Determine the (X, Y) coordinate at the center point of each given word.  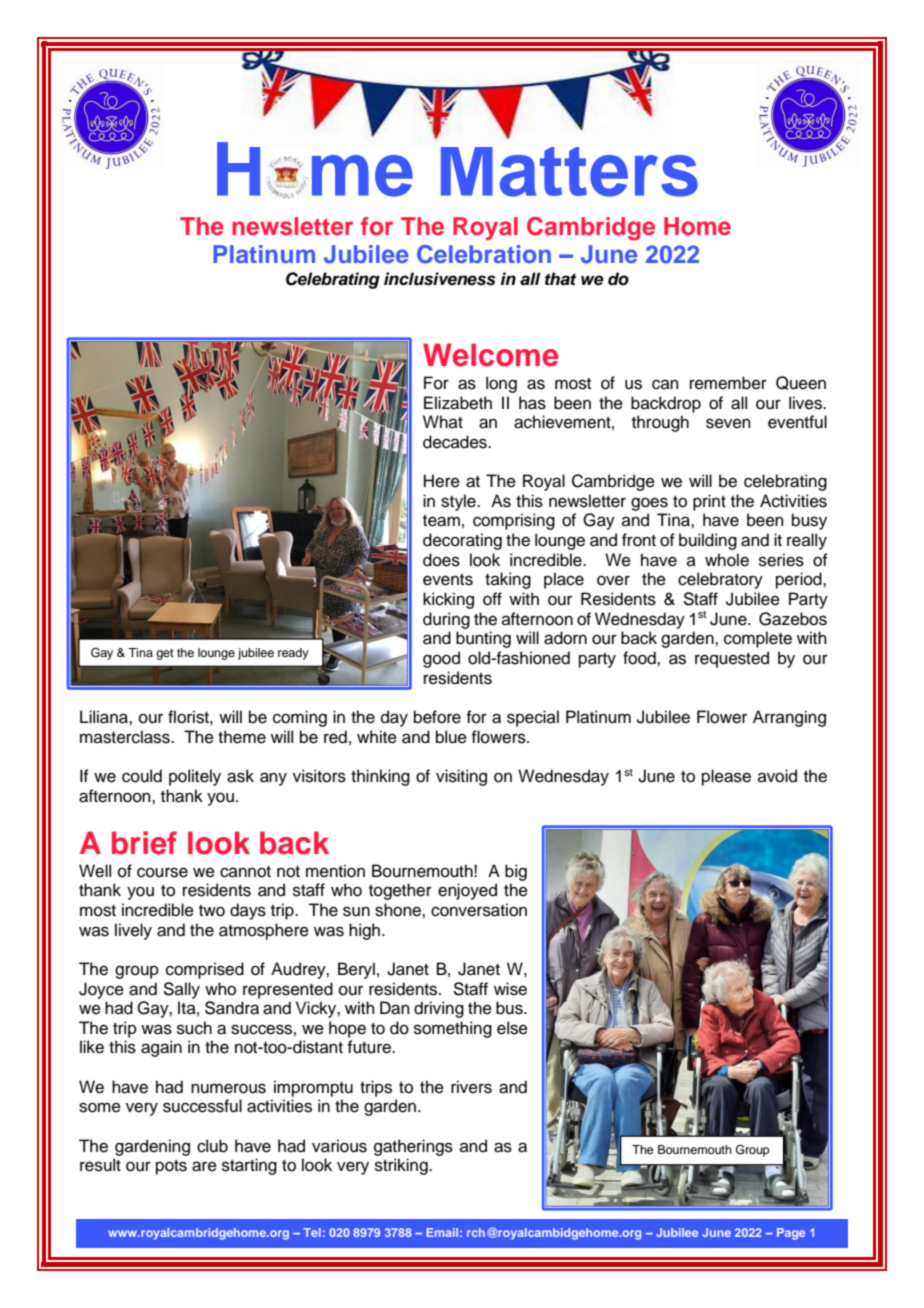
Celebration (484, 254)
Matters (569, 172)
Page (791, 1234)
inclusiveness (440, 279)
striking (402, 1166)
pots (171, 1167)
